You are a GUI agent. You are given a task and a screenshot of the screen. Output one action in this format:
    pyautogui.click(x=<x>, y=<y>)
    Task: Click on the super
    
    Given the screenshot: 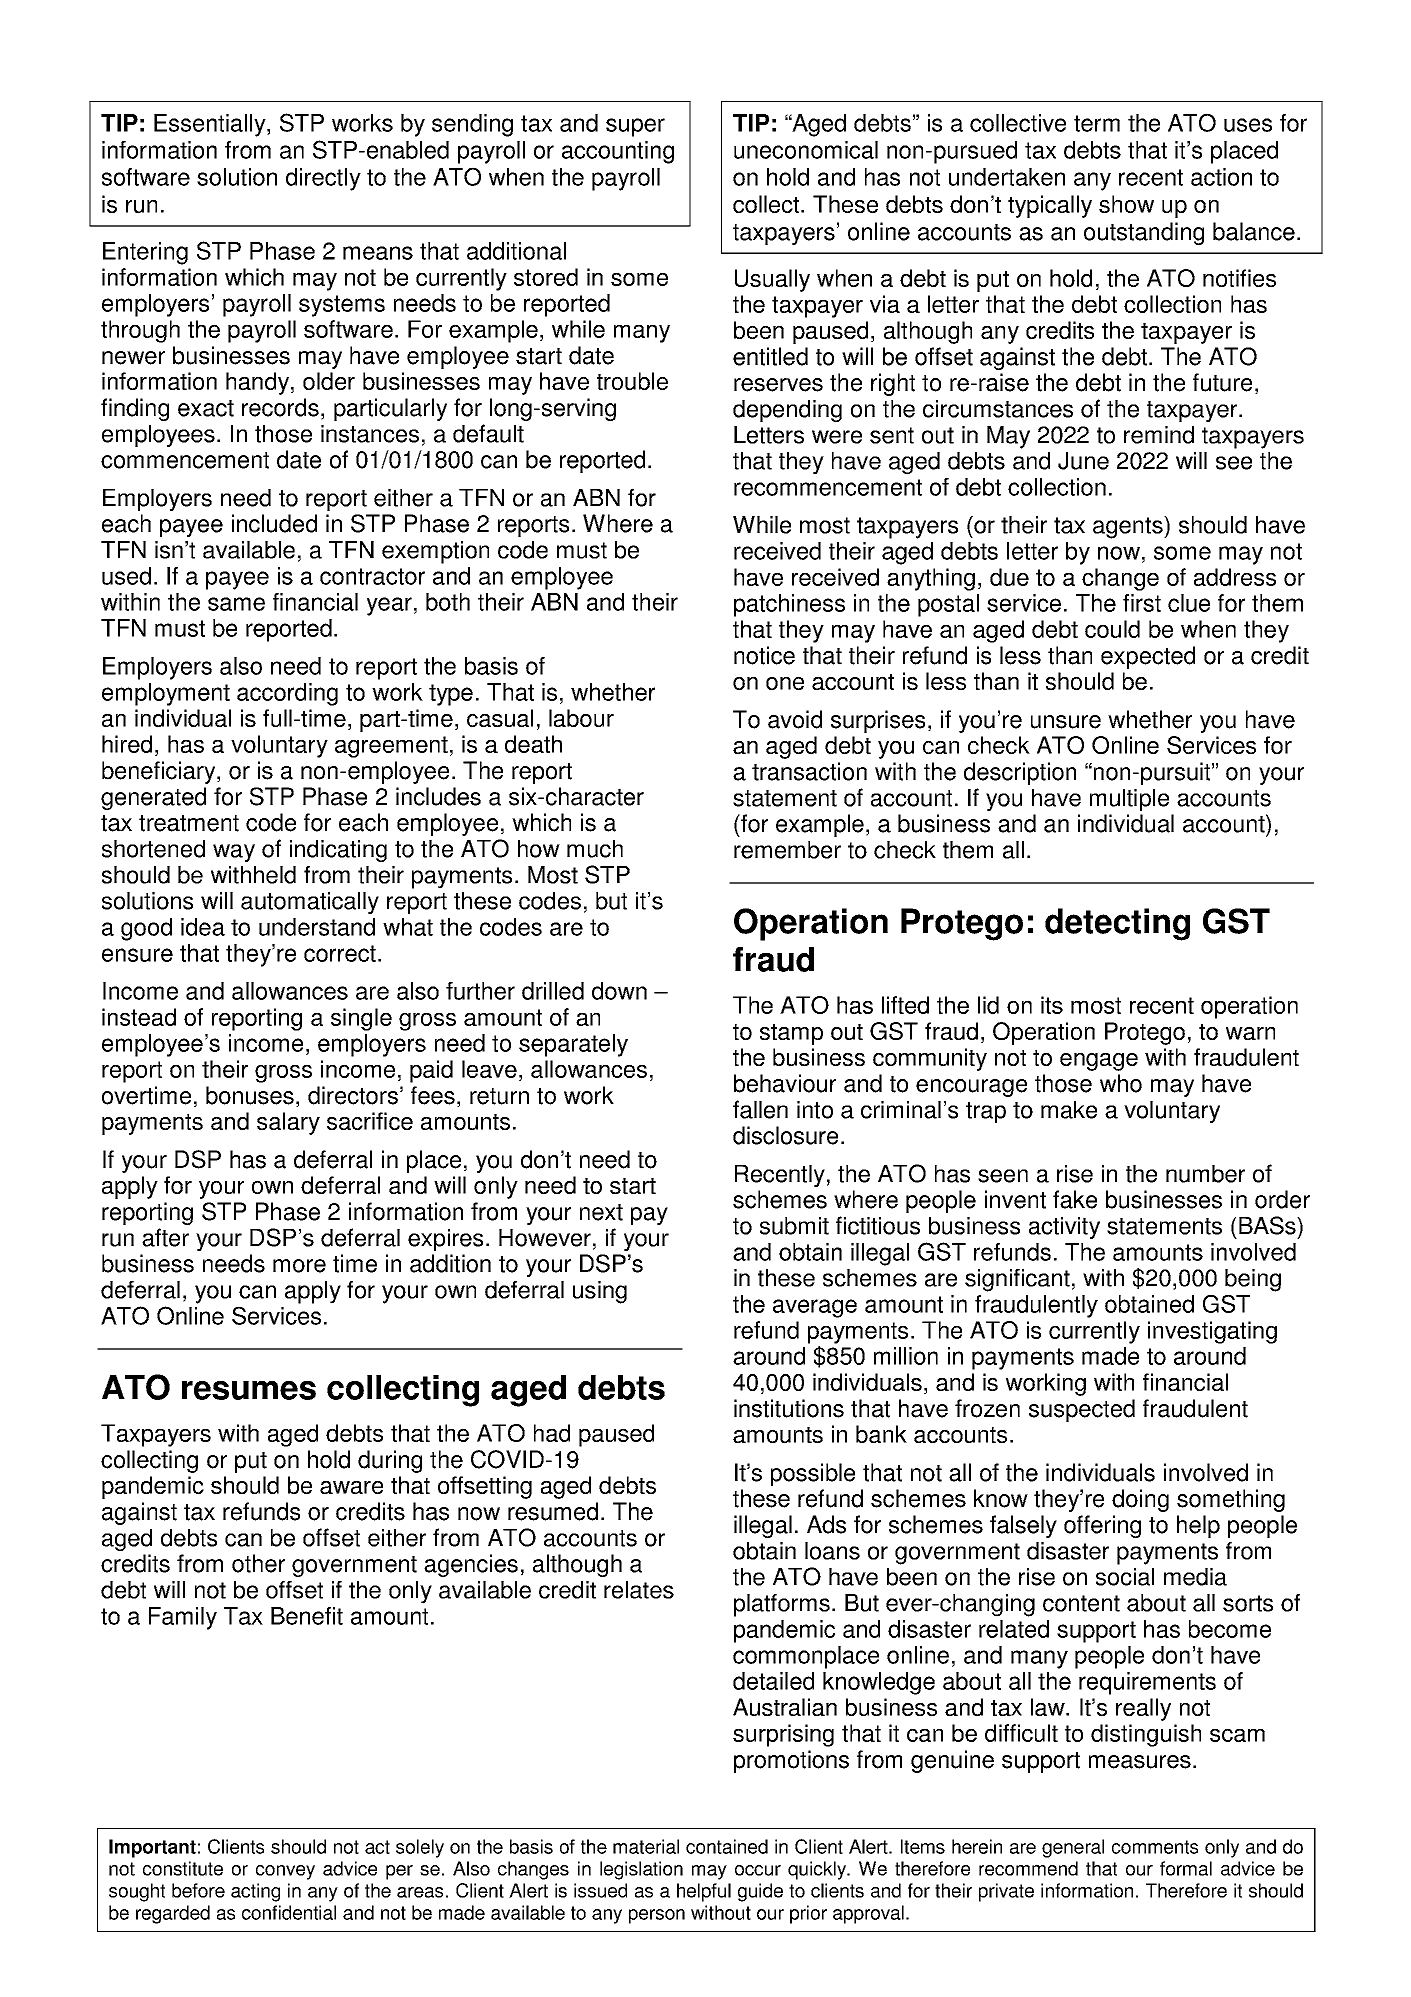 What is the action you would take?
    pyautogui.click(x=635, y=127)
